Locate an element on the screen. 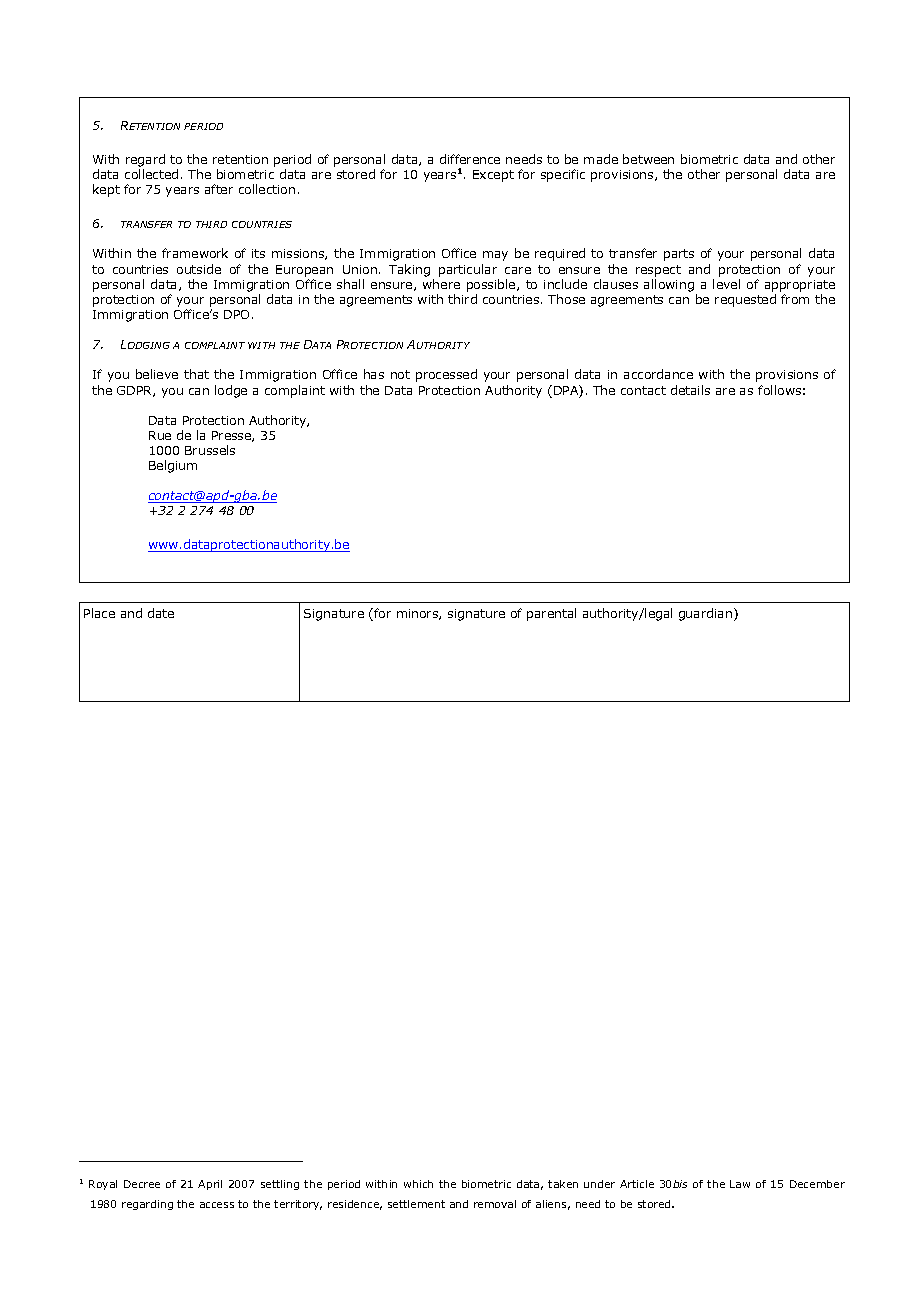 The height and width of the screenshot is (1308, 924). December is located at coordinates (817, 1184).
